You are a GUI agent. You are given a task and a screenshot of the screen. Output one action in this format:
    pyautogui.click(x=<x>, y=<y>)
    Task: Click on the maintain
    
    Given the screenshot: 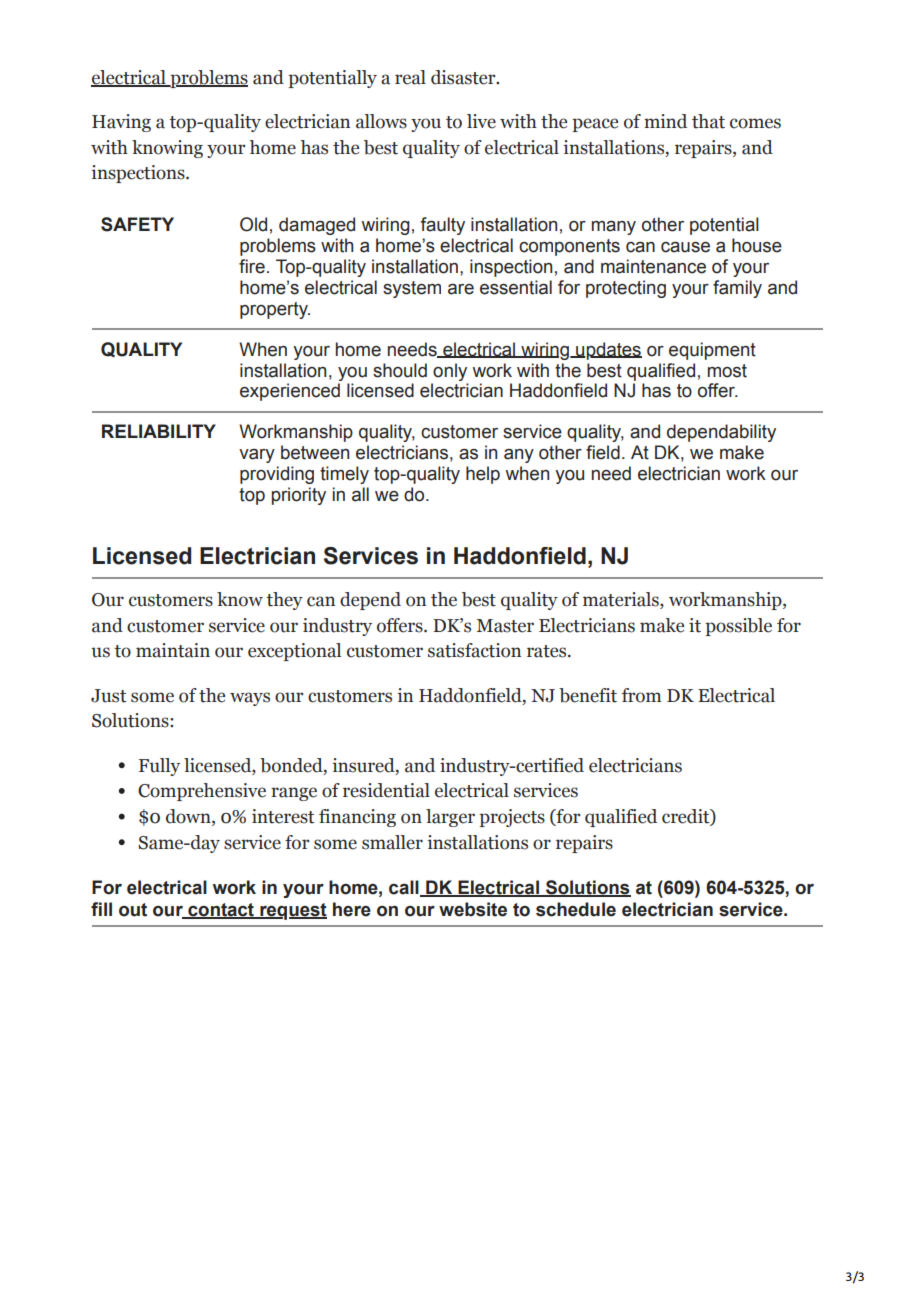 What is the action you would take?
    pyautogui.click(x=173, y=650)
